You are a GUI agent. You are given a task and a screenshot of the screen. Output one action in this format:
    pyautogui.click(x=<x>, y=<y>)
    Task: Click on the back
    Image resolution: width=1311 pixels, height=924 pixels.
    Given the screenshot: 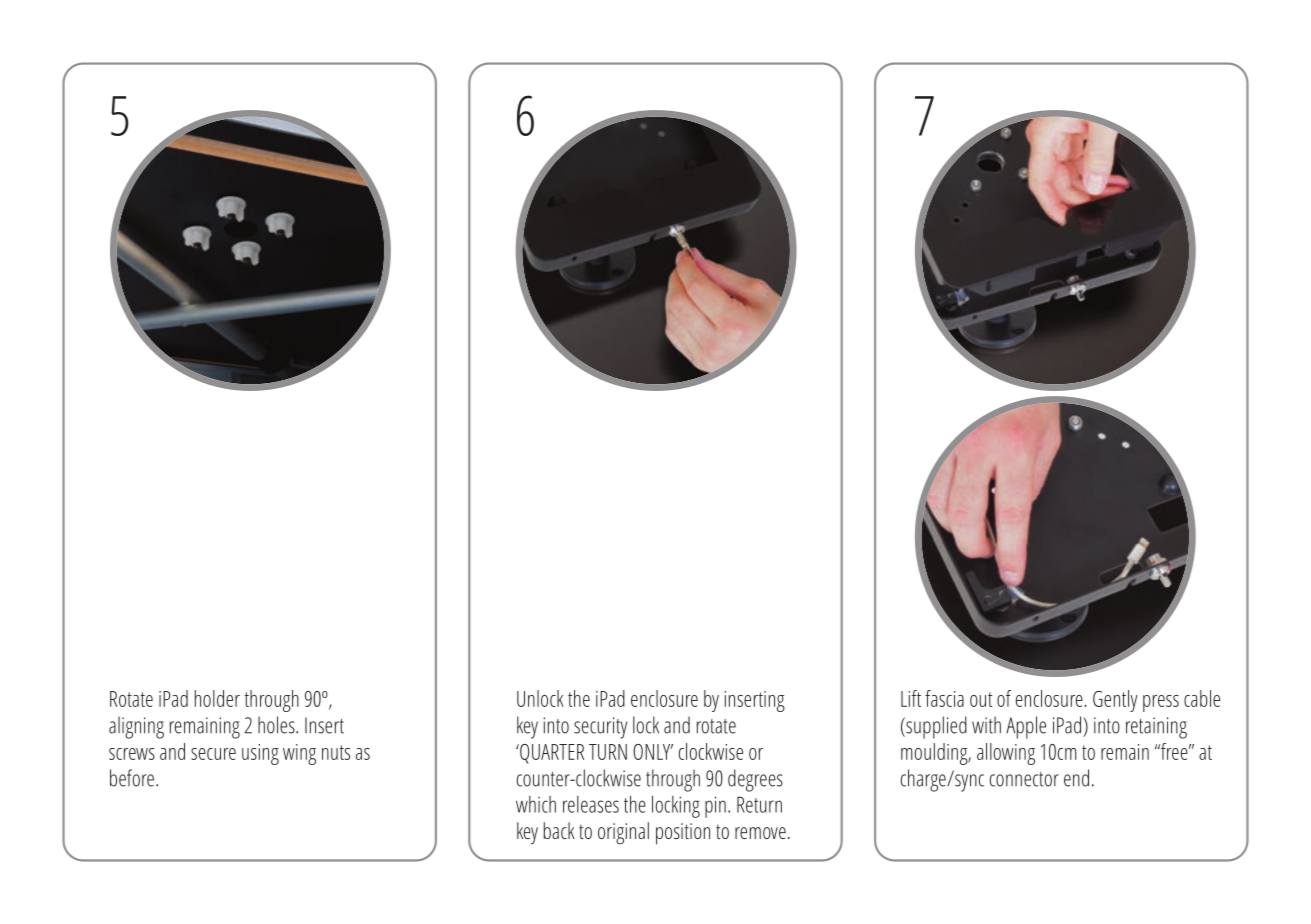 What is the action you would take?
    pyautogui.click(x=559, y=830)
